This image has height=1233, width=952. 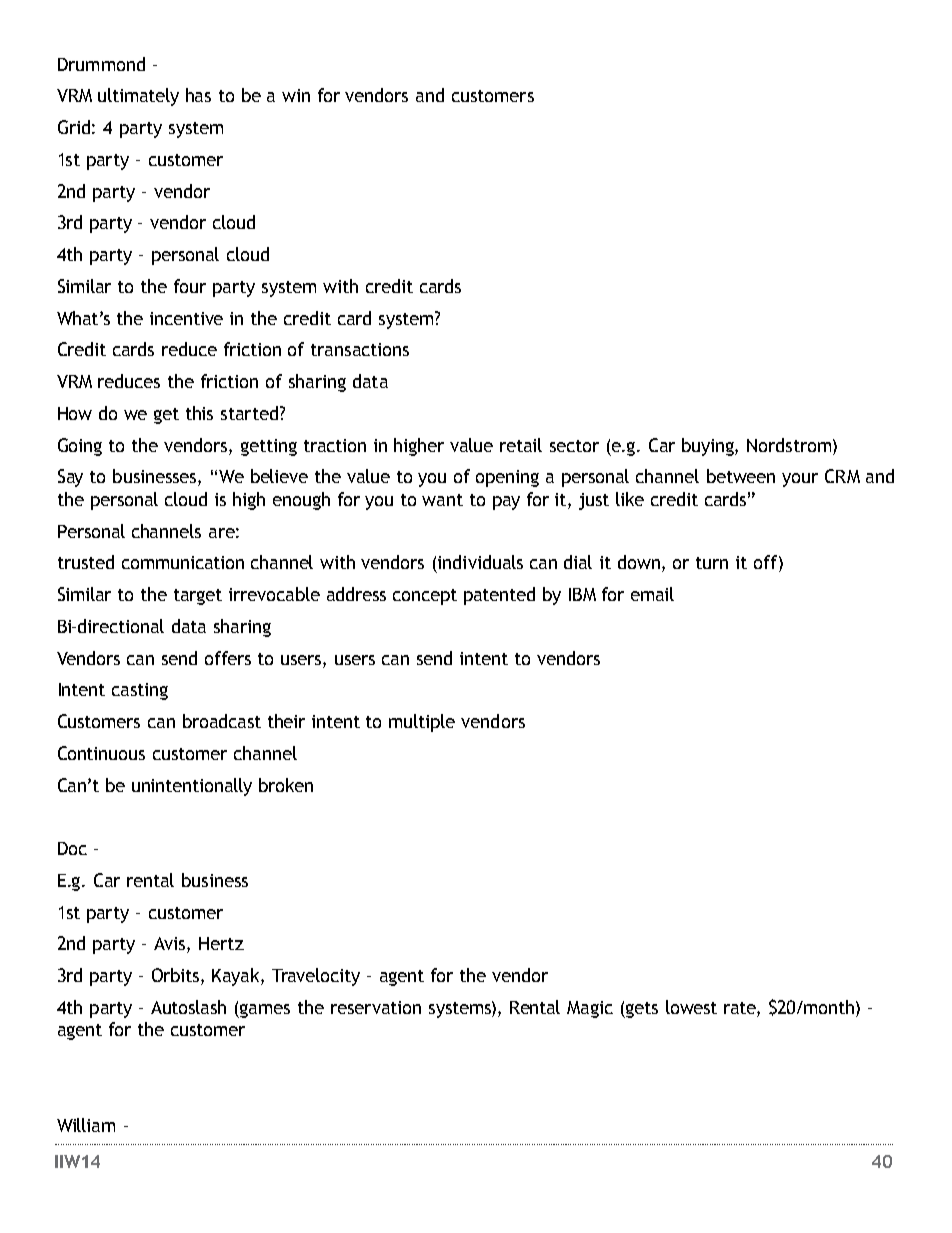 I want to click on William, so click(x=86, y=1125).
